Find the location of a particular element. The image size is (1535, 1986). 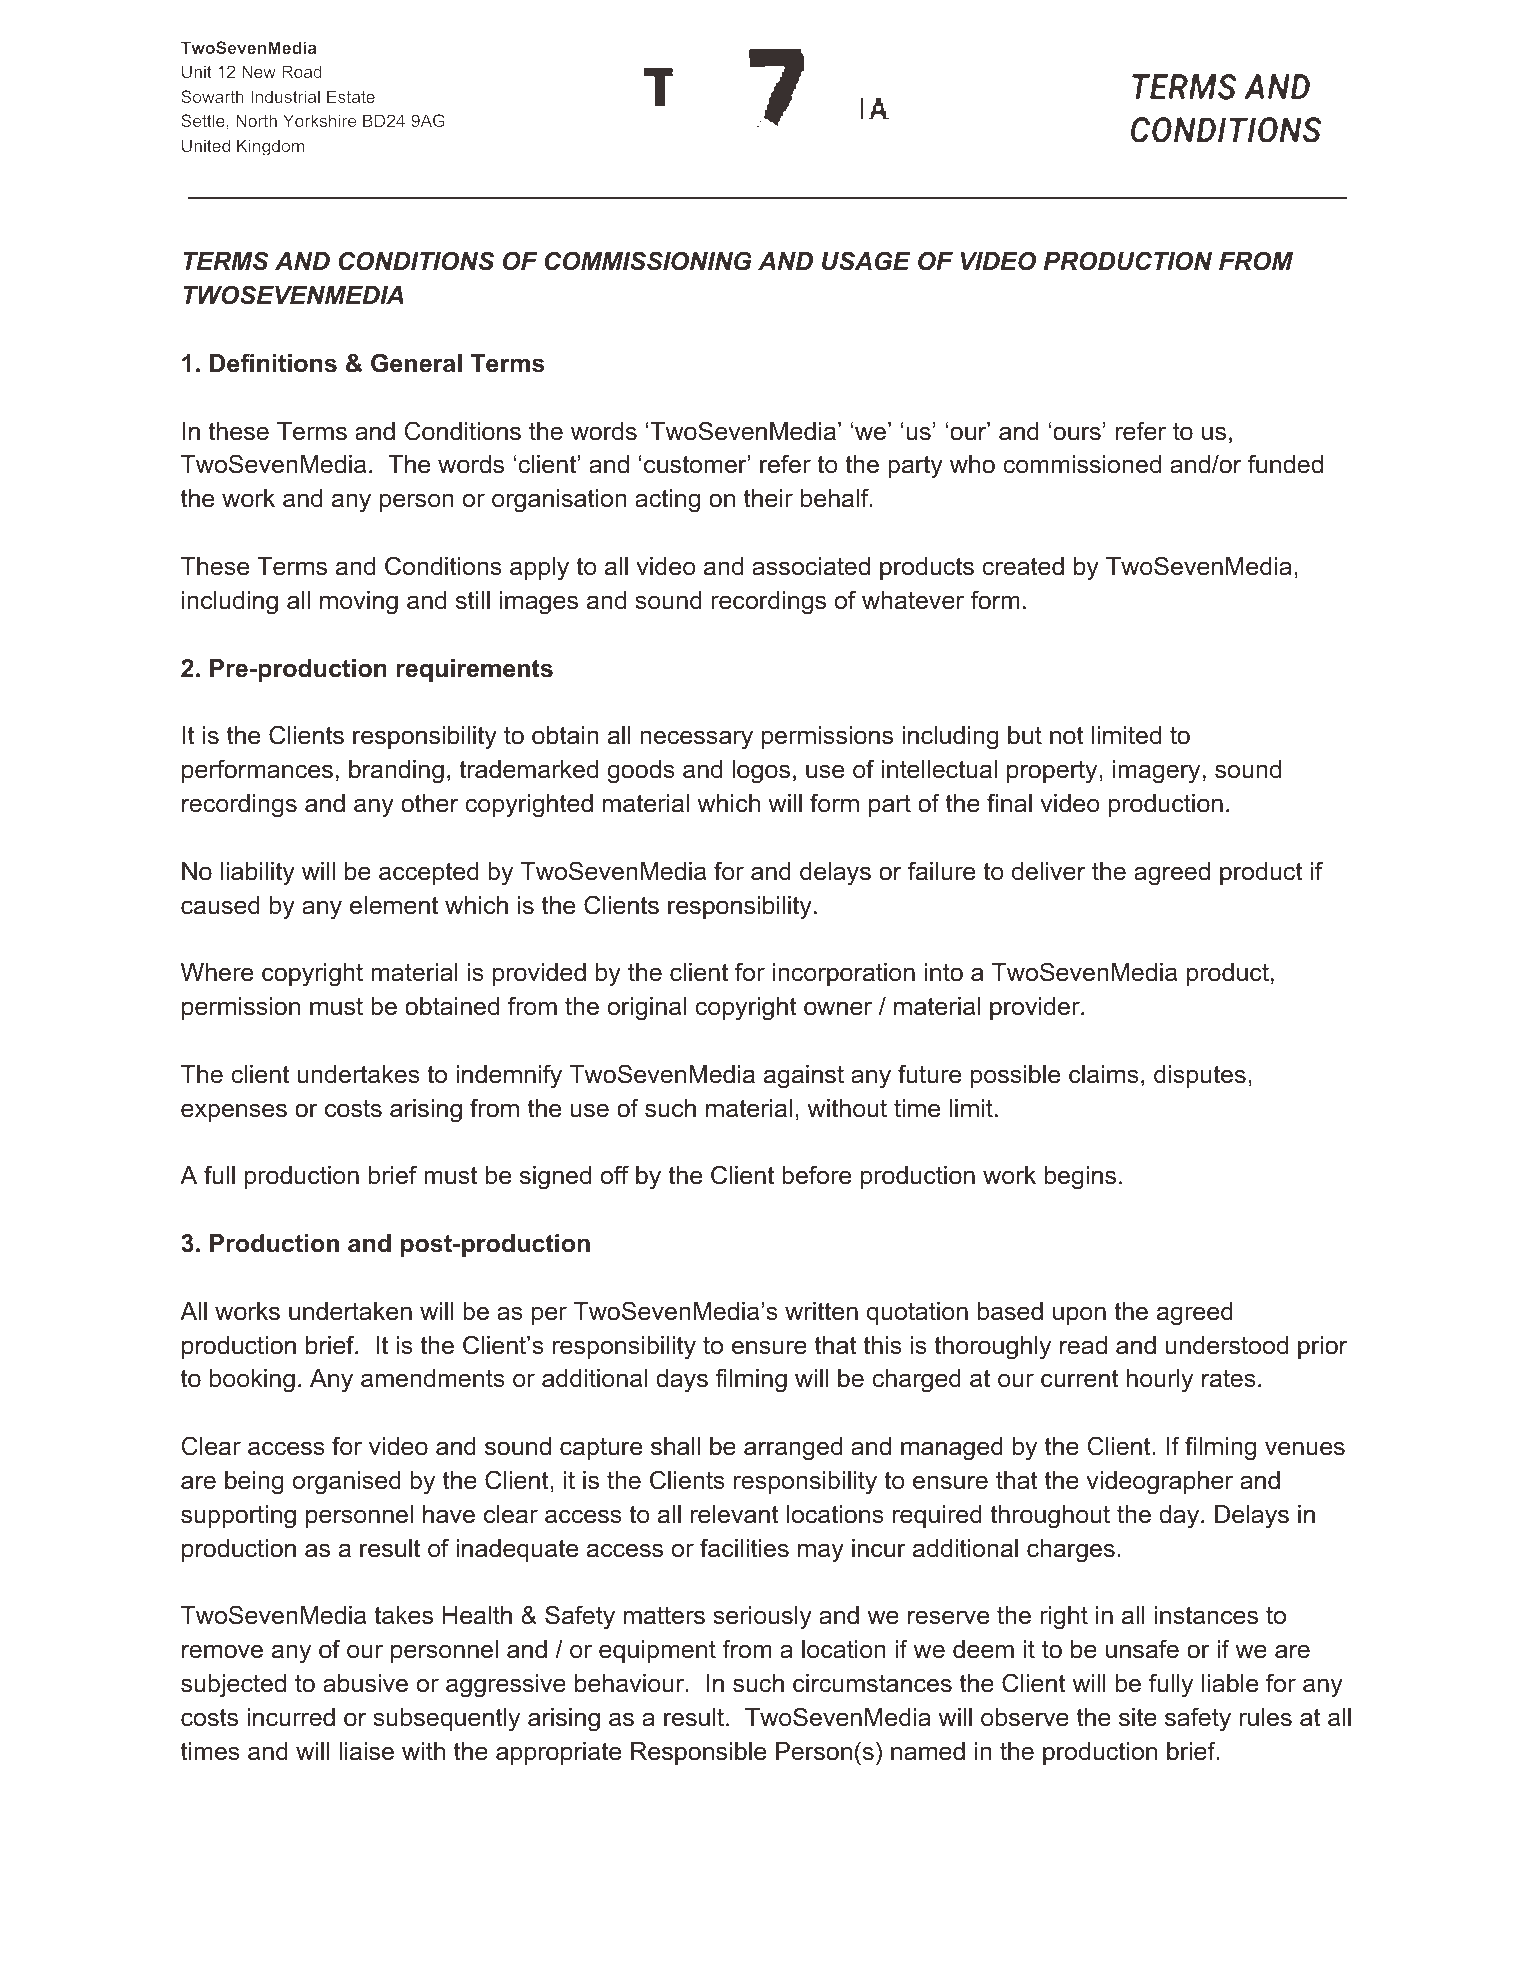

abusive is located at coordinates (365, 1683).
